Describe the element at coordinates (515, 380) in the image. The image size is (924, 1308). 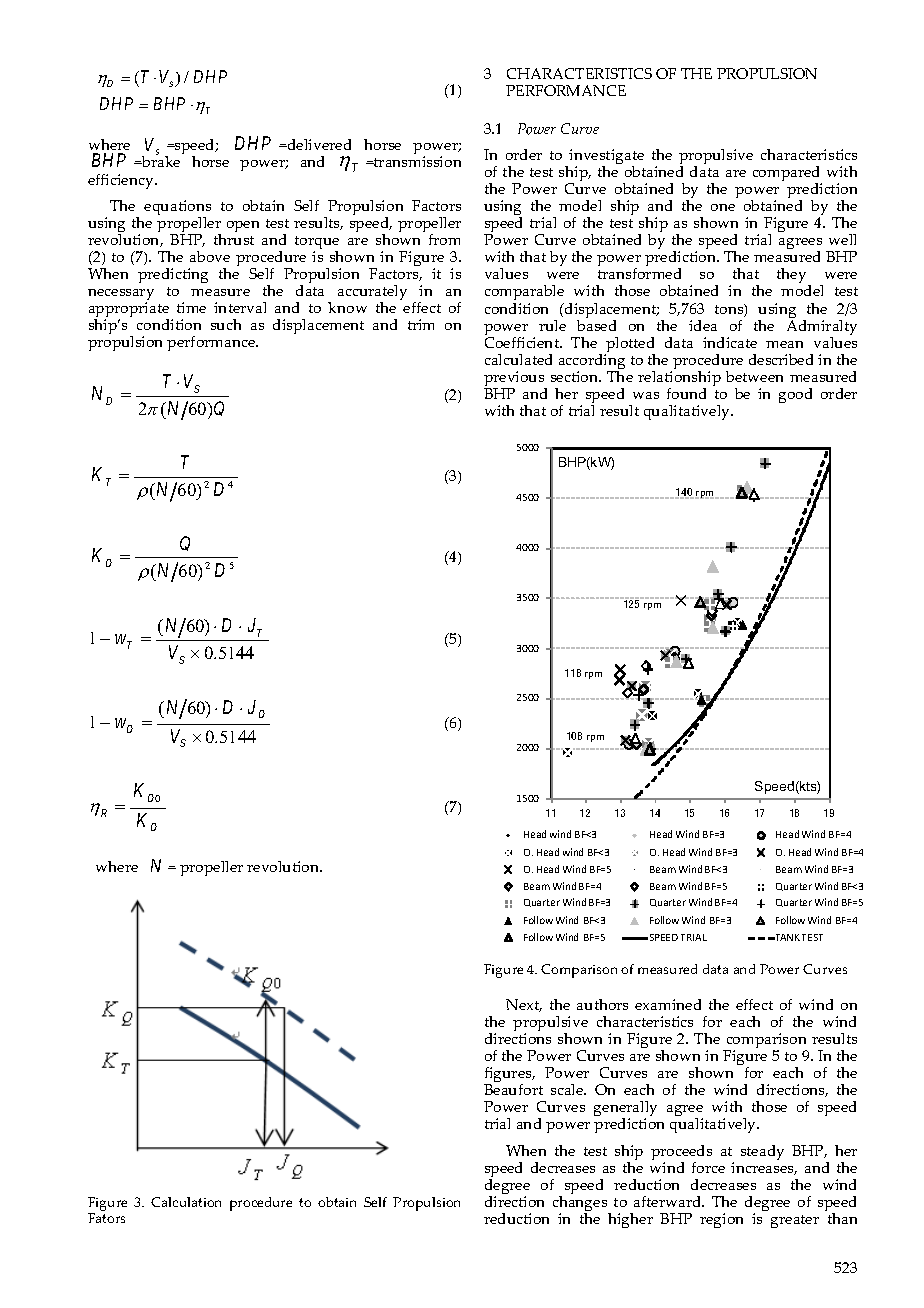
I see `previous` at that location.
